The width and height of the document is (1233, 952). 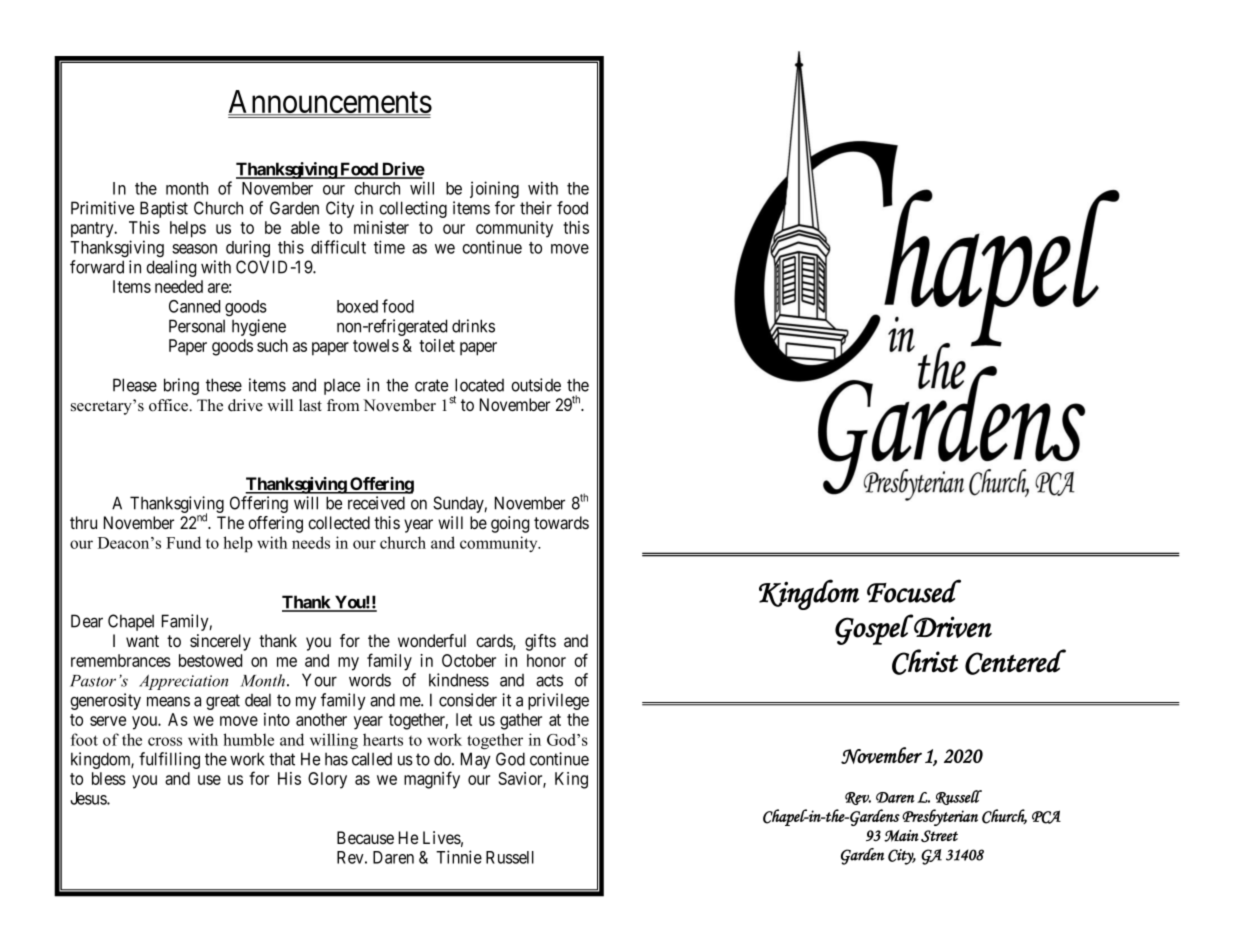 I want to click on towards, so click(x=561, y=523).
